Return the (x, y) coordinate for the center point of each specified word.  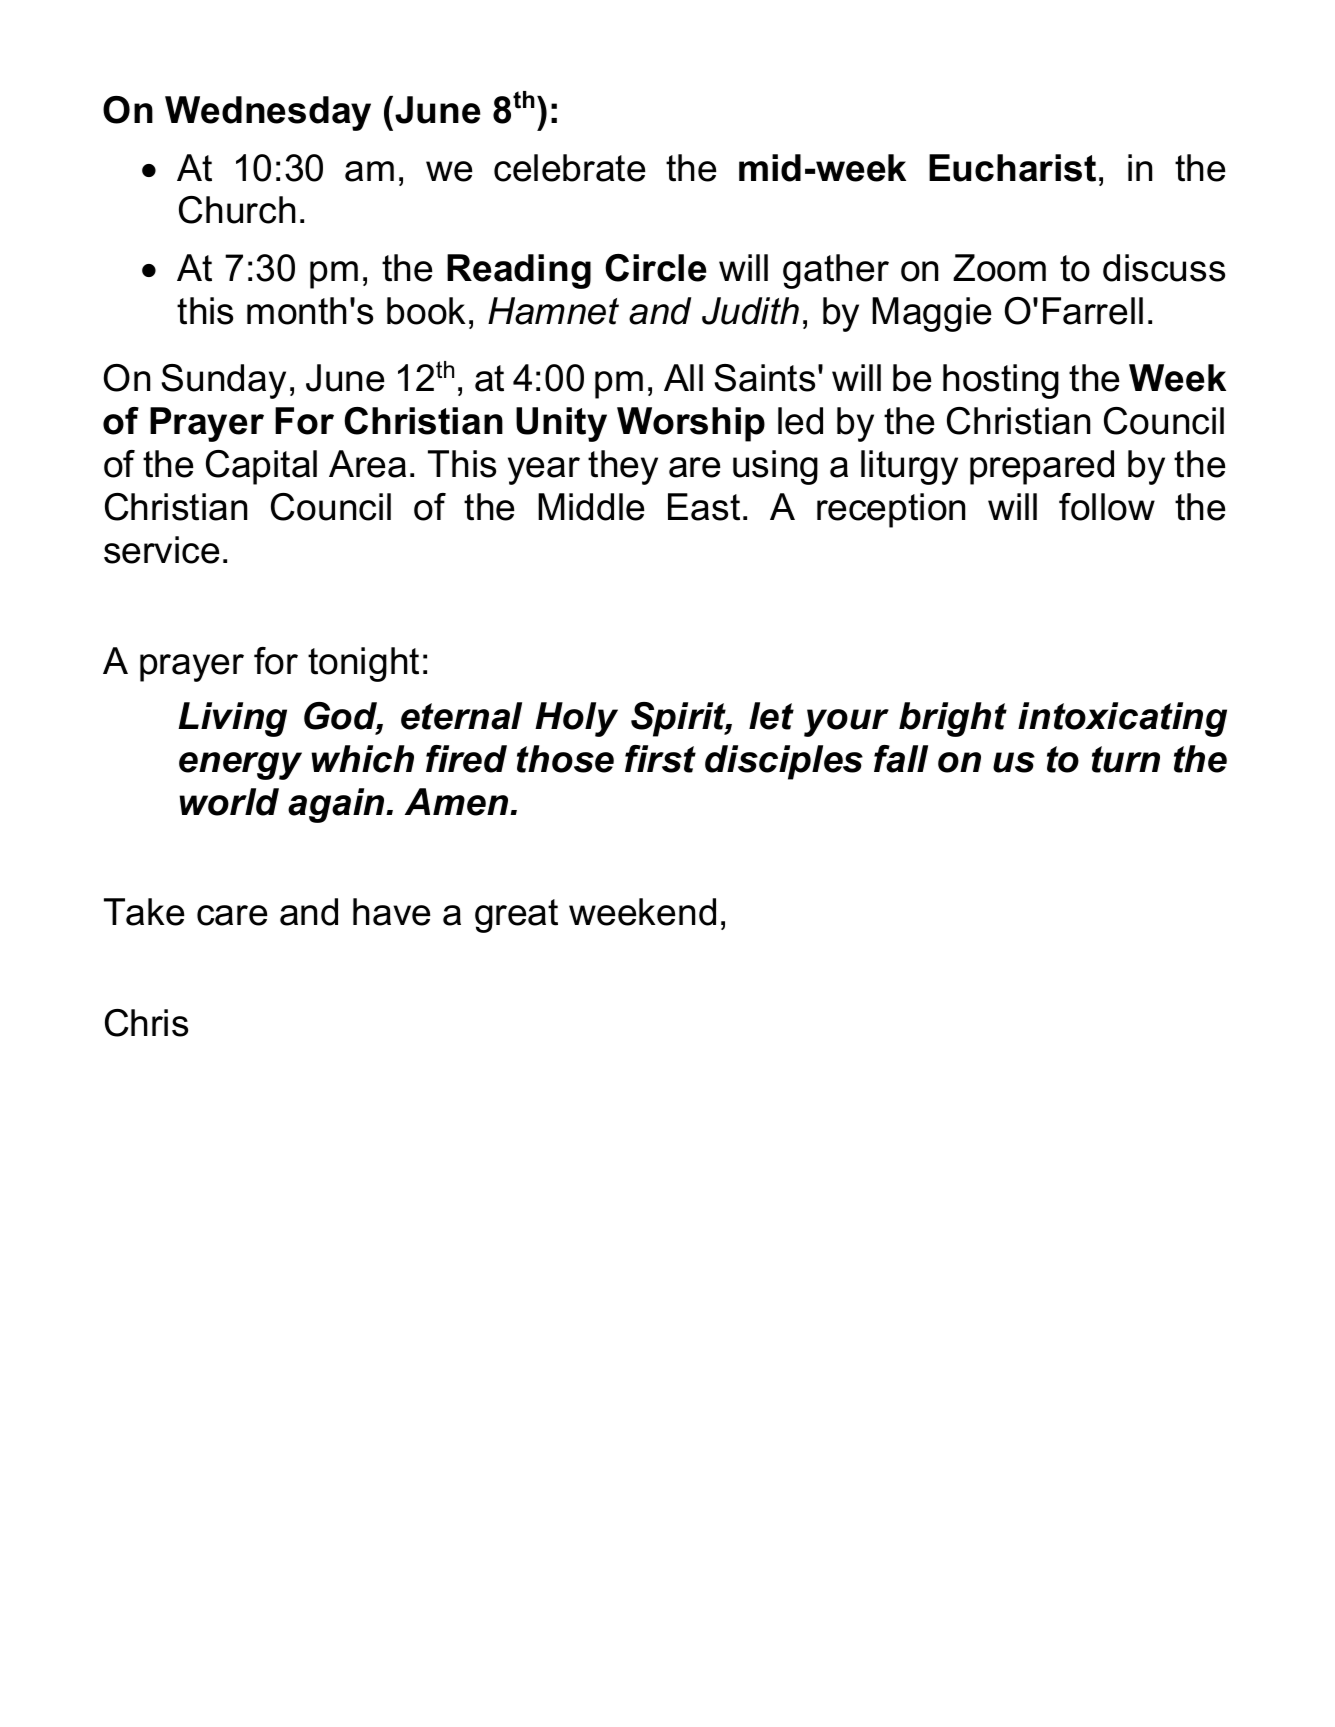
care (232, 915)
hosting (1001, 381)
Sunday (223, 381)
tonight (363, 664)
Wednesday (268, 113)
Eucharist (1012, 168)
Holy (576, 719)
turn (1126, 759)
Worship (691, 424)
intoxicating (1122, 719)
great (516, 916)
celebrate (570, 168)
